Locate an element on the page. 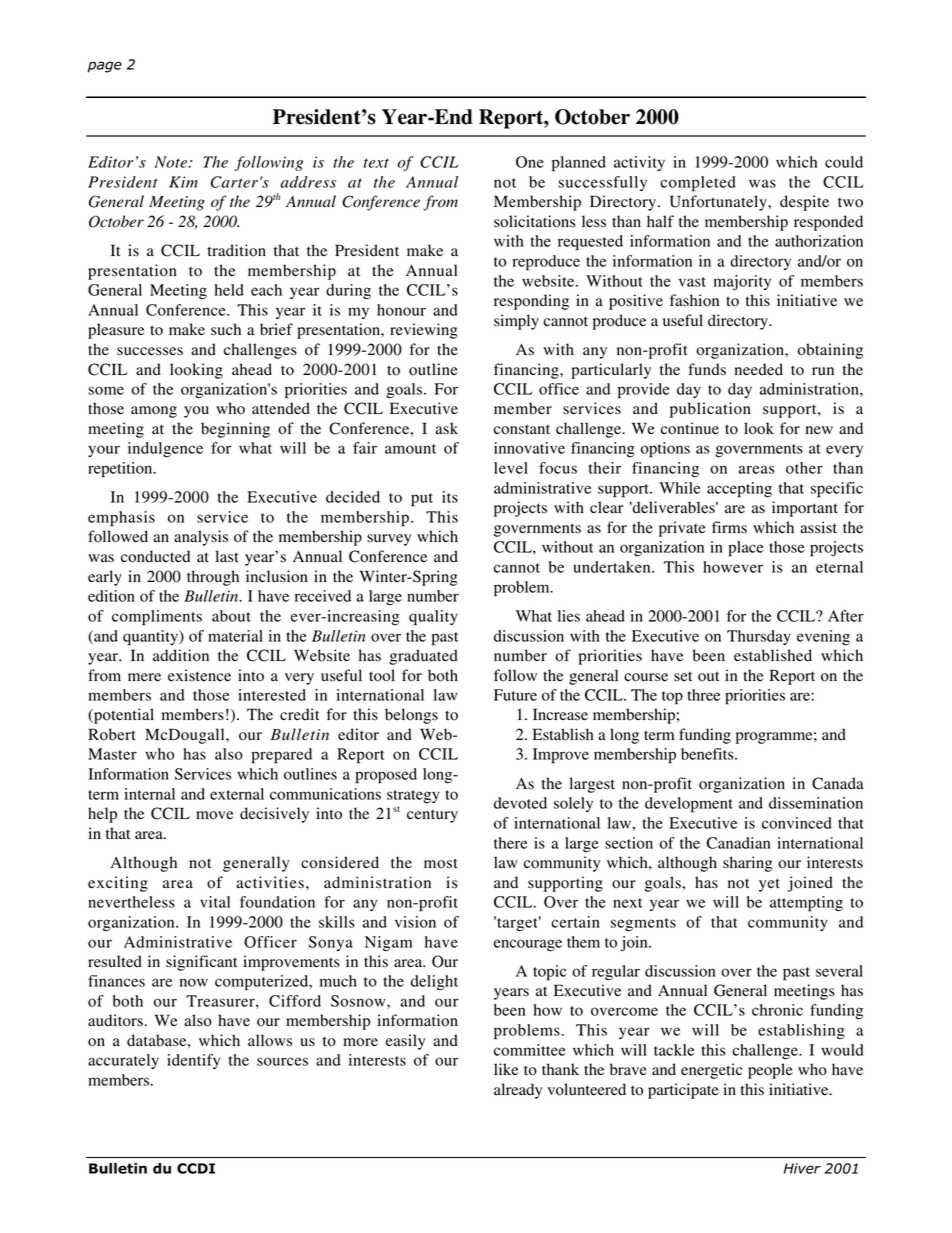 The width and height of the document is (952, 1233). people is located at coordinates (770, 1071).
